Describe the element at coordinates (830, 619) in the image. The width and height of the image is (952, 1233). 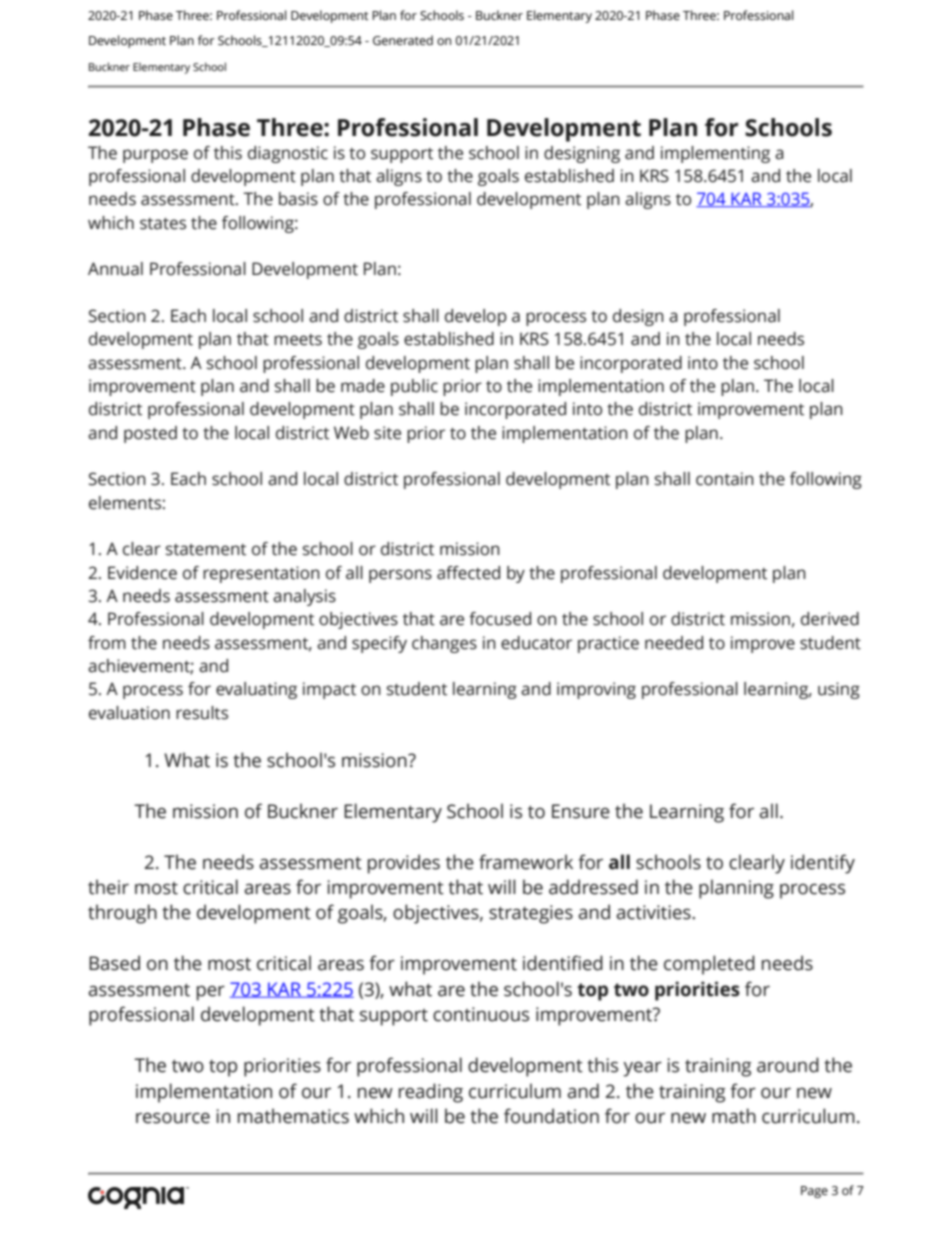
I see `derived` at that location.
